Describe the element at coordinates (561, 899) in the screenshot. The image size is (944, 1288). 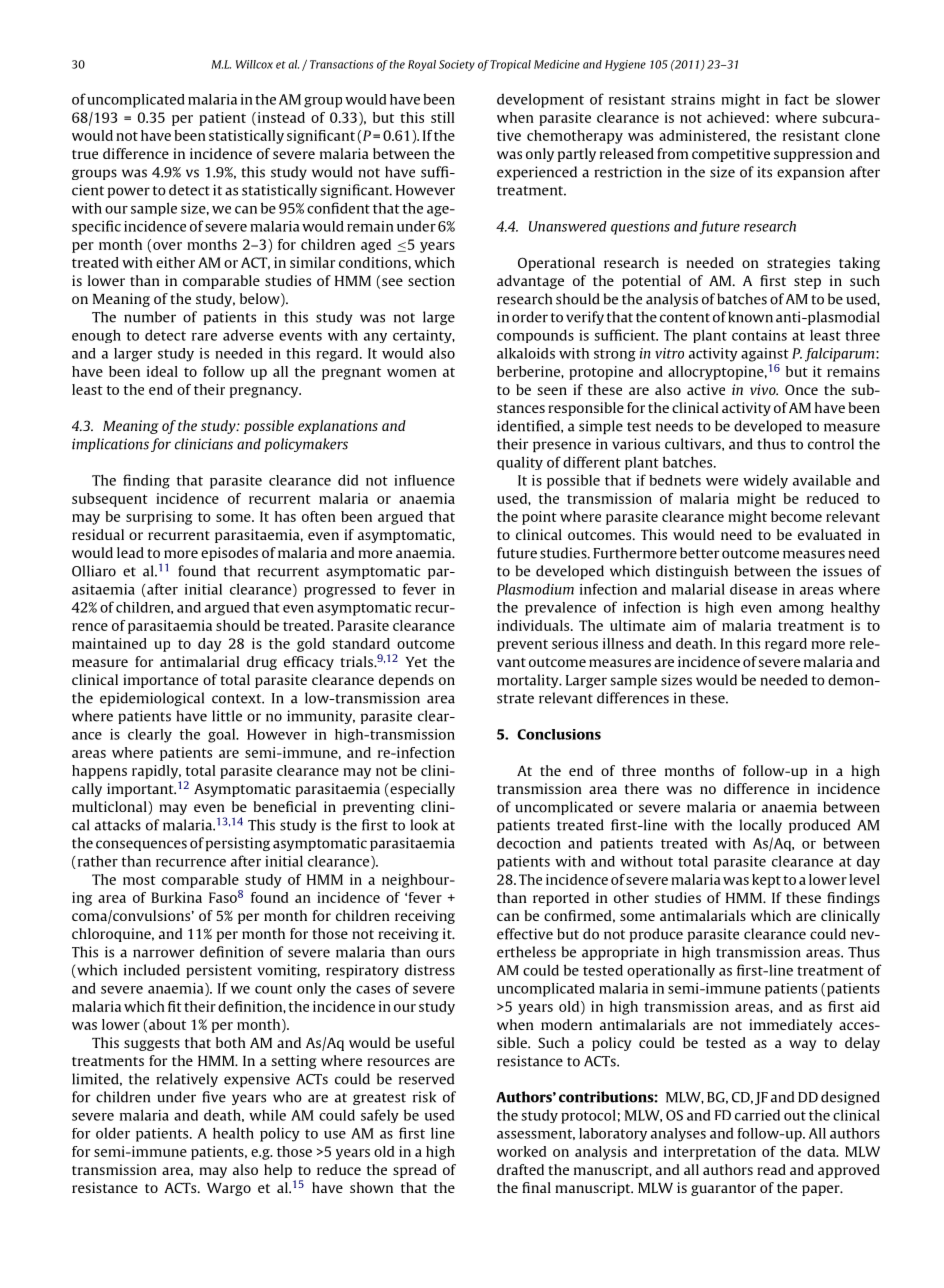
I see `reported` at that location.
